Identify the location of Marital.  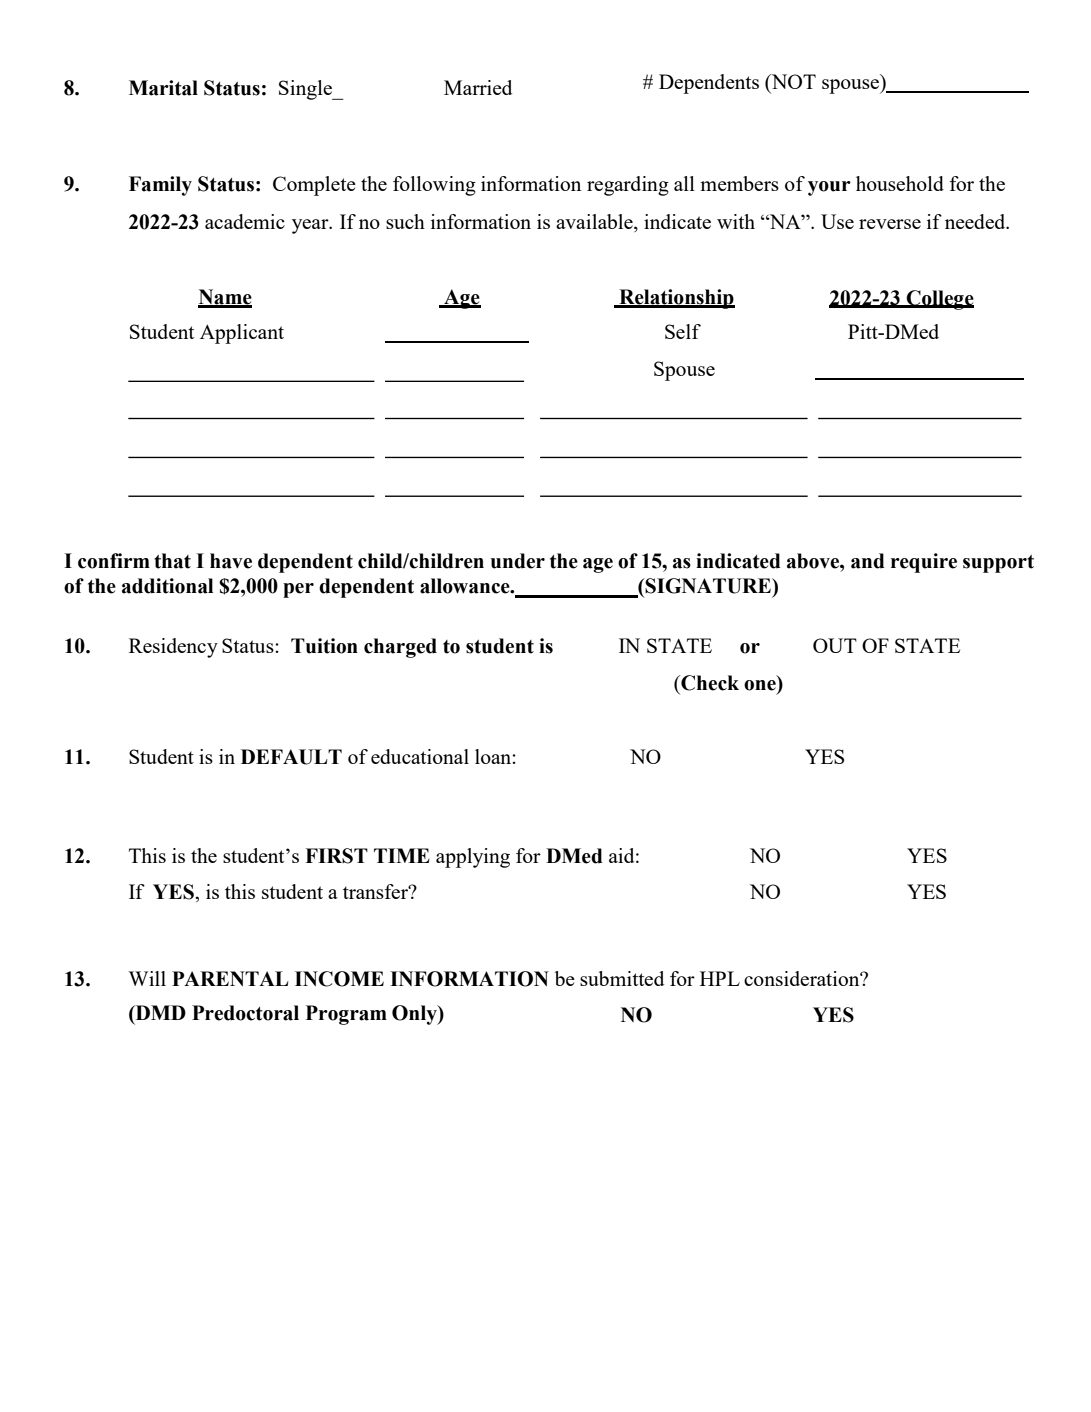
(163, 88).
